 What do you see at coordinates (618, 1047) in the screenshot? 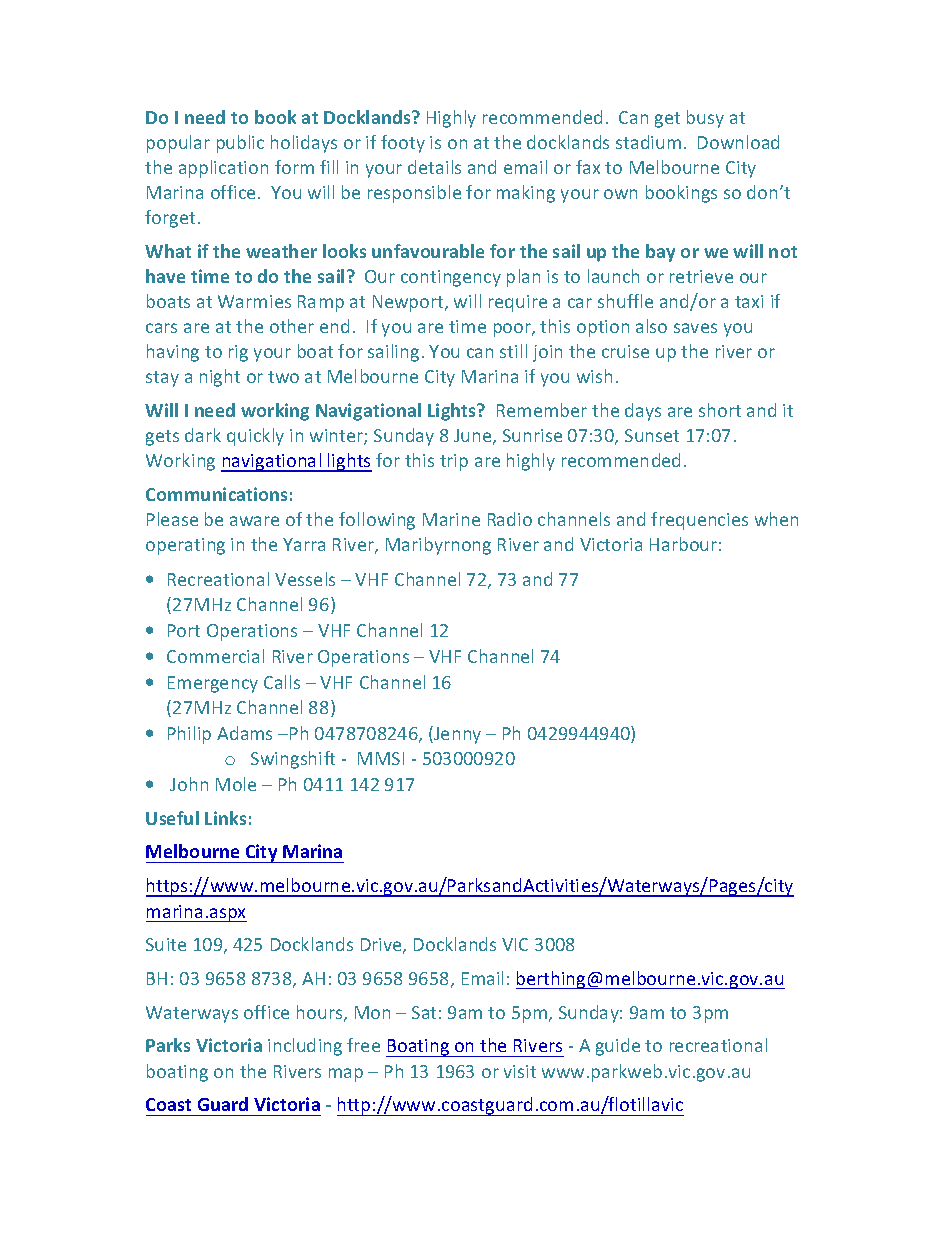
I see `guide` at bounding box center [618, 1047].
